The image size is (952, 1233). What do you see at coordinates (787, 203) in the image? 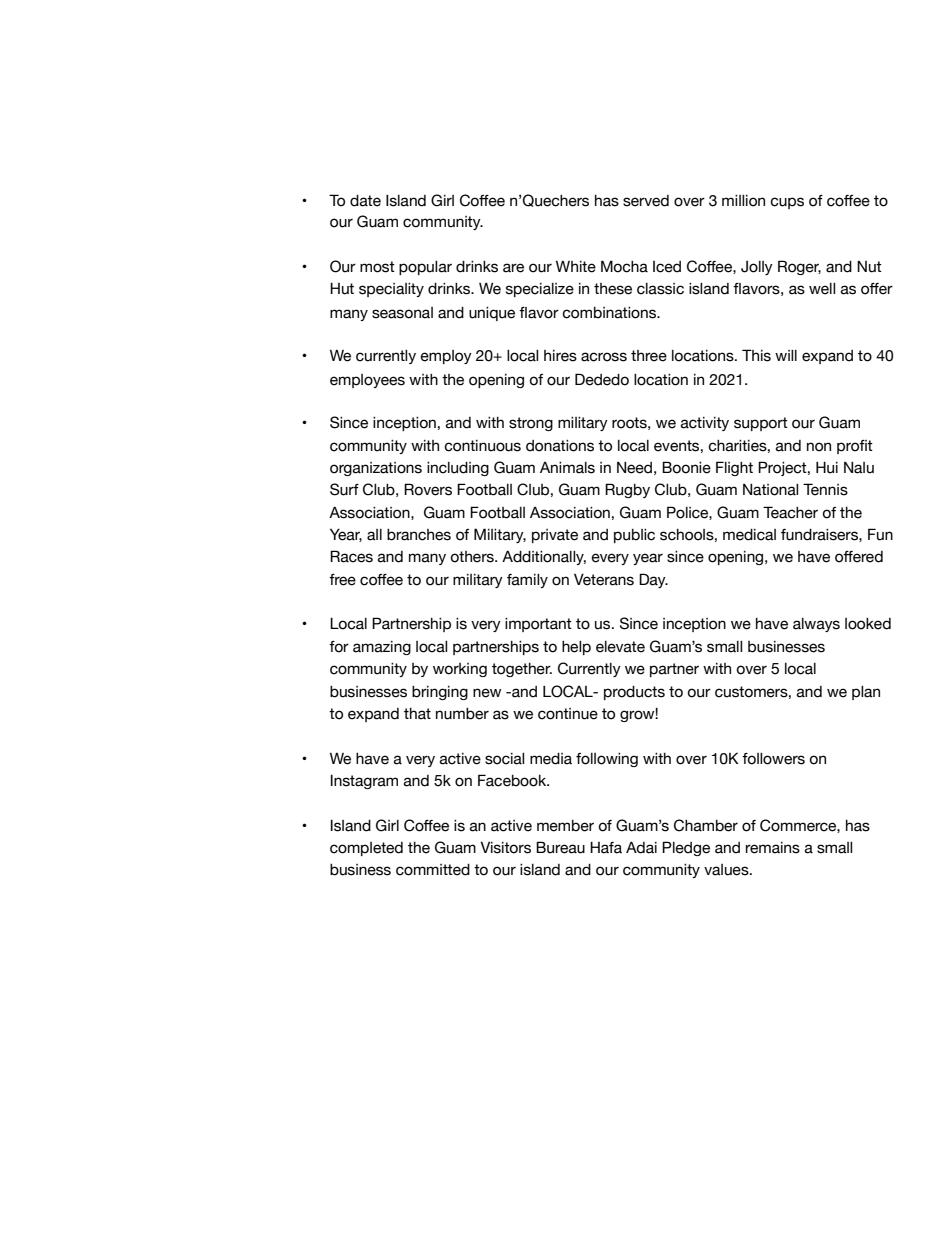
I see `cups` at bounding box center [787, 203].
